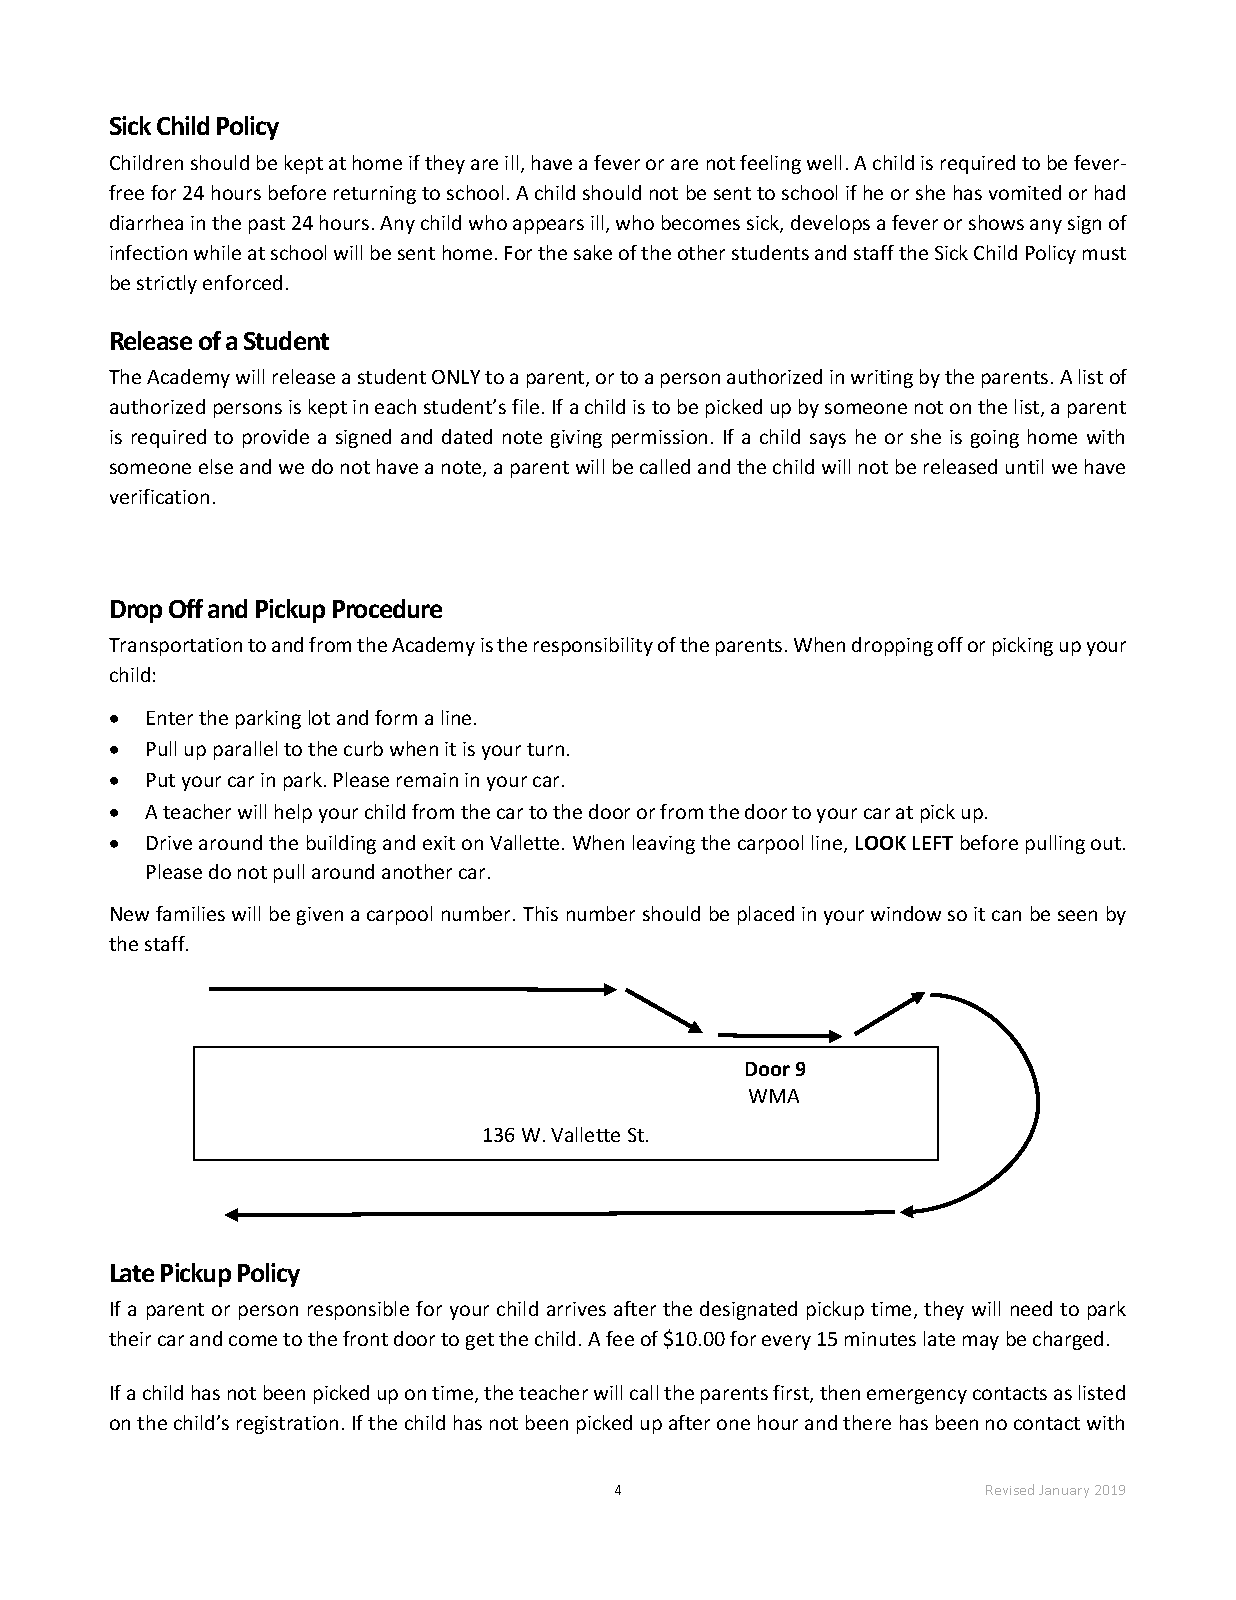 The image size is (1236, 1600). What do you see at coordinates (996, 222) in the page?
I see `shows` at bounding box center [996, 222].
